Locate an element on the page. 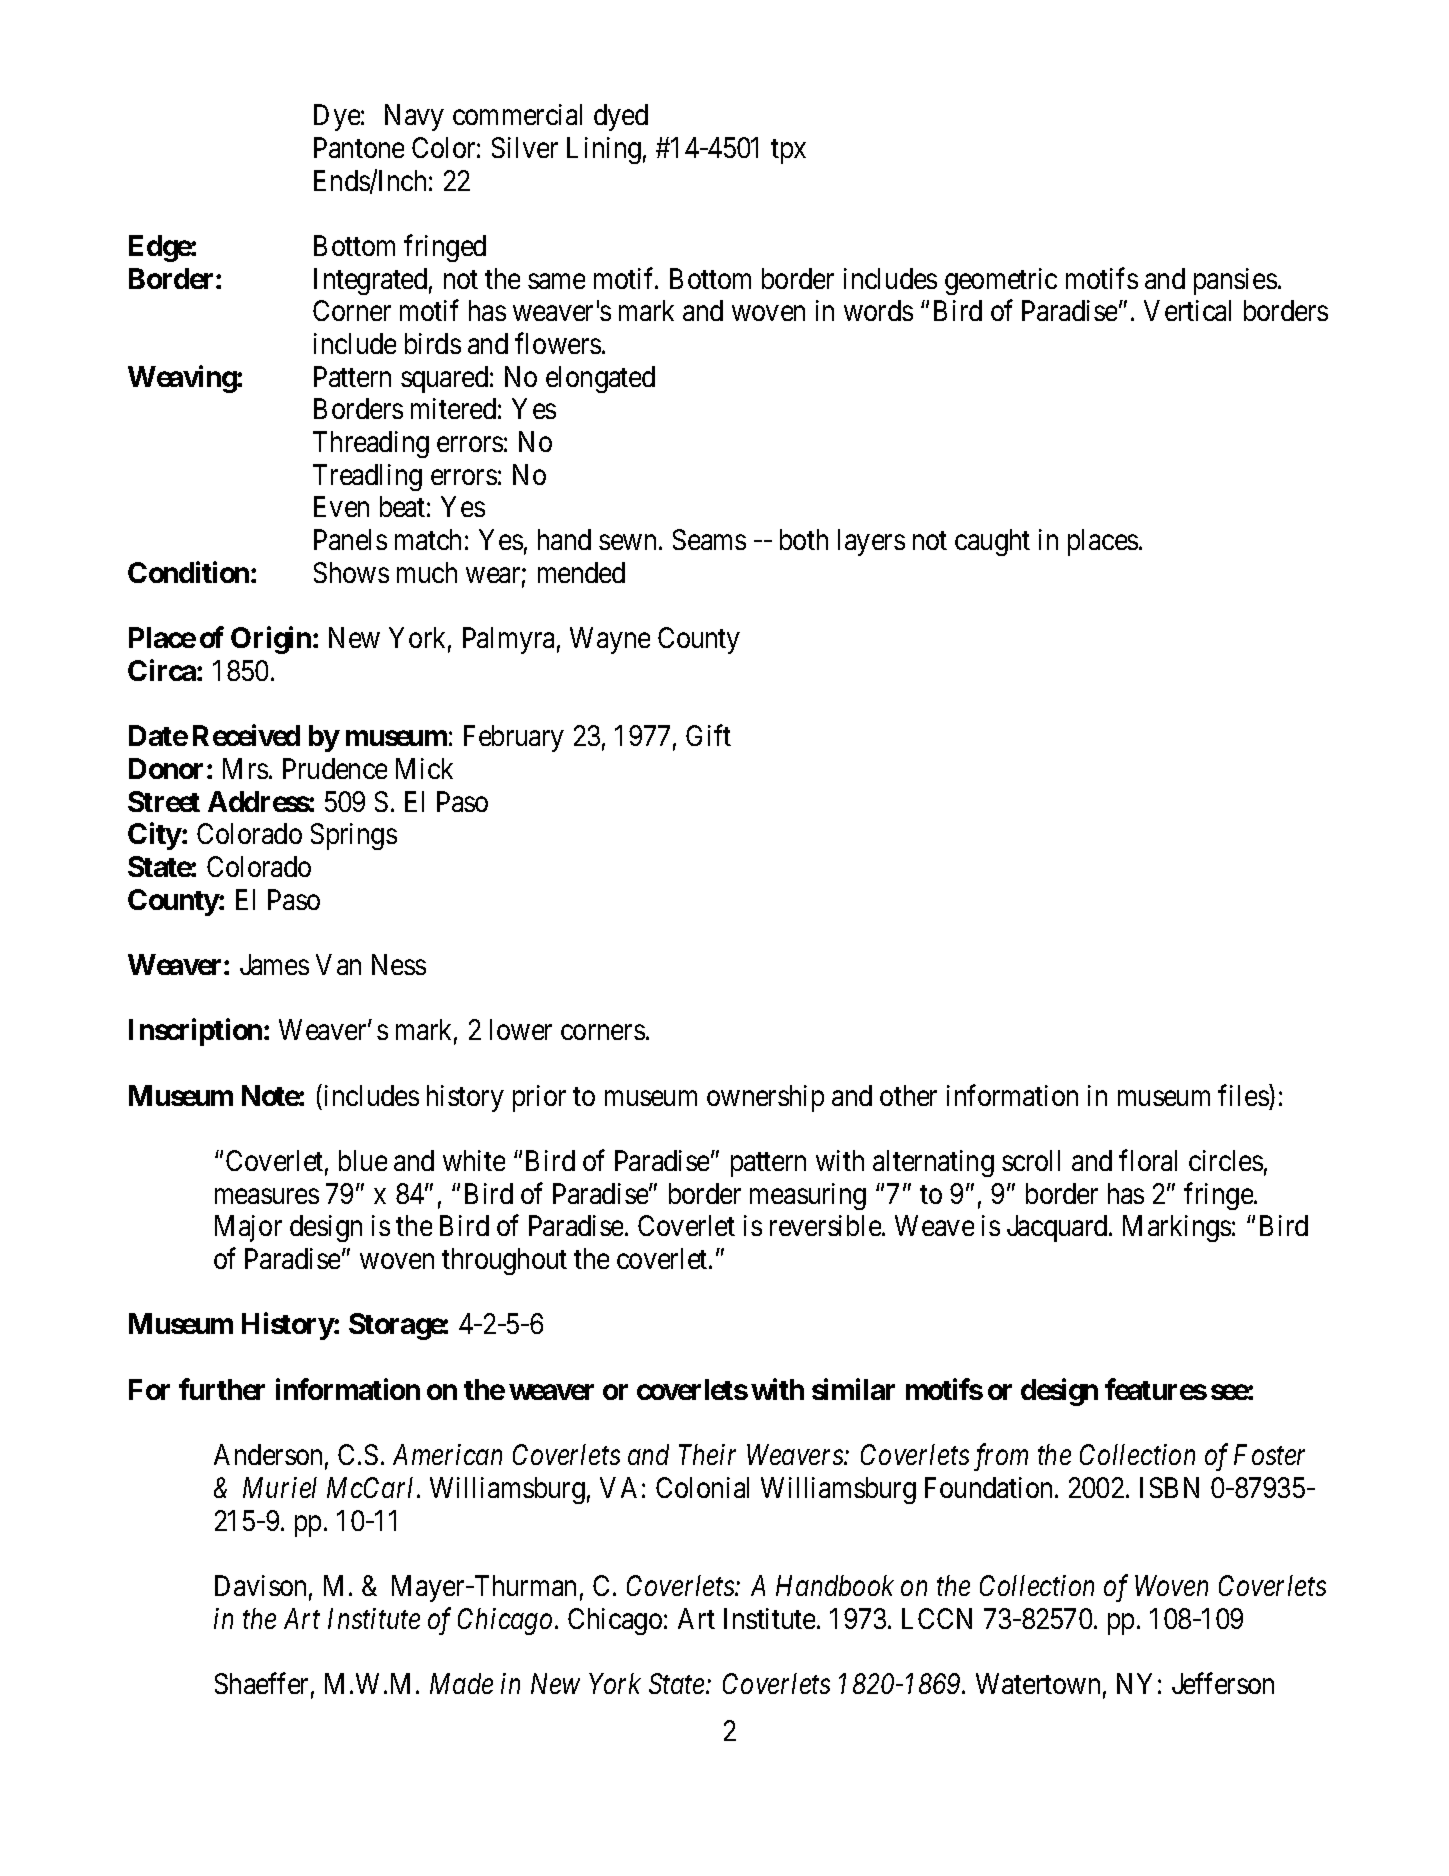 Image resolution: width=1449 pixels, height=1876 pixels. floral is located at coordinates (1148, 1160).
